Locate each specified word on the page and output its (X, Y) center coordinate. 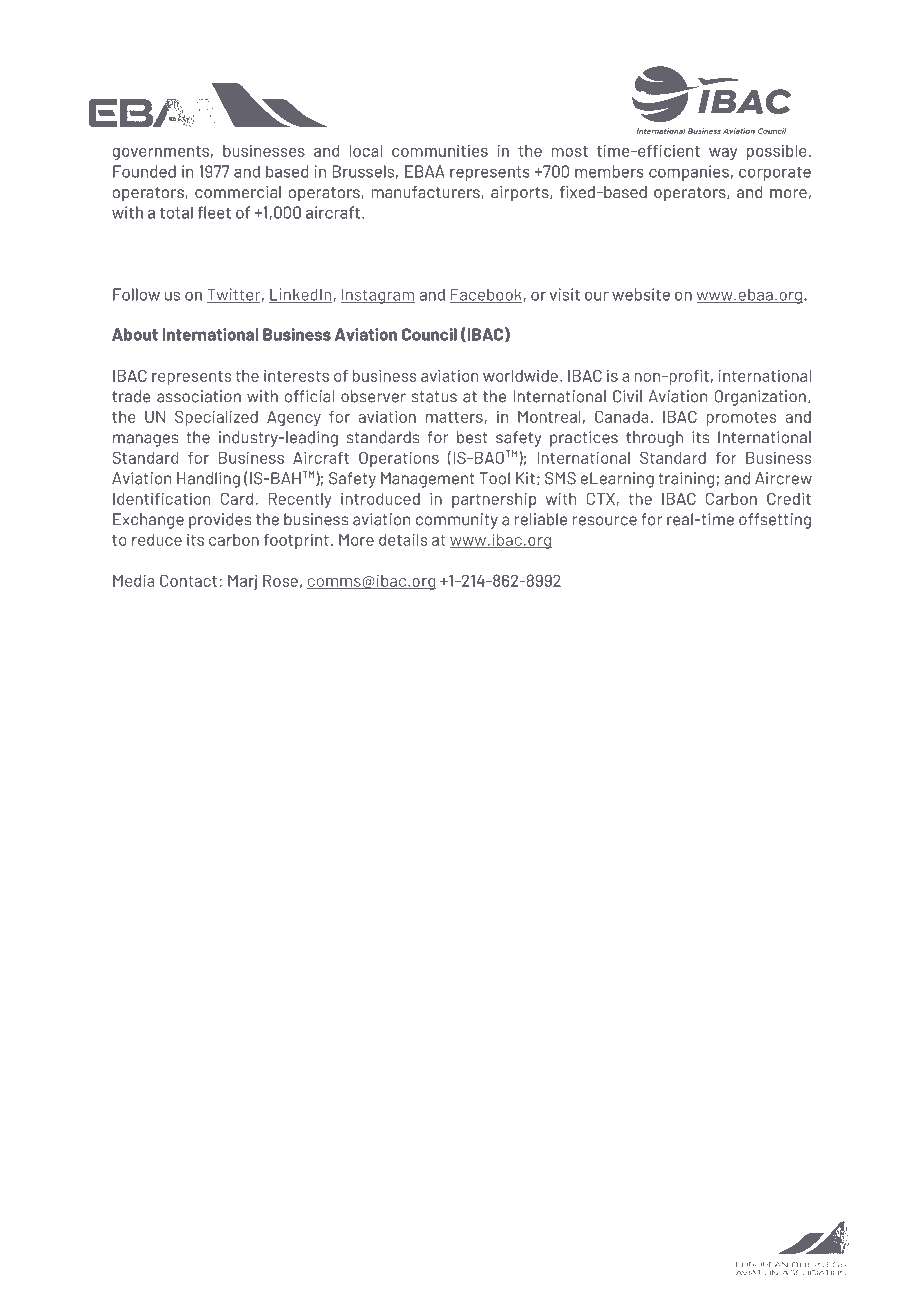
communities (440, 150)
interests (296, 375)
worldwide (520, 375)
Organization (760, 398)
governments (160, 153)
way (723, 154)
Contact (188, 580)
